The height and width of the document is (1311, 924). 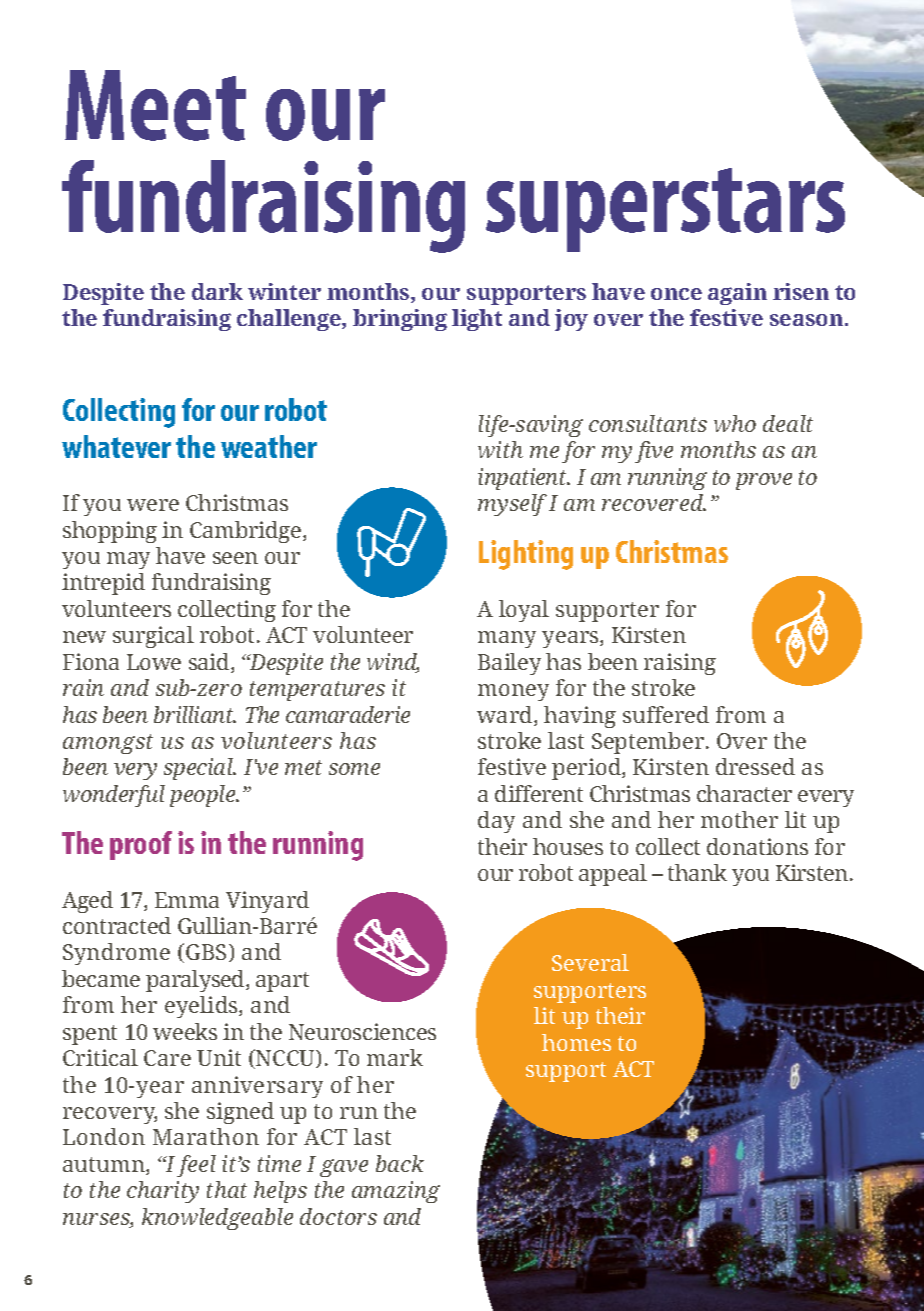 I want to click on charity, so click(x=163, y=1192).
